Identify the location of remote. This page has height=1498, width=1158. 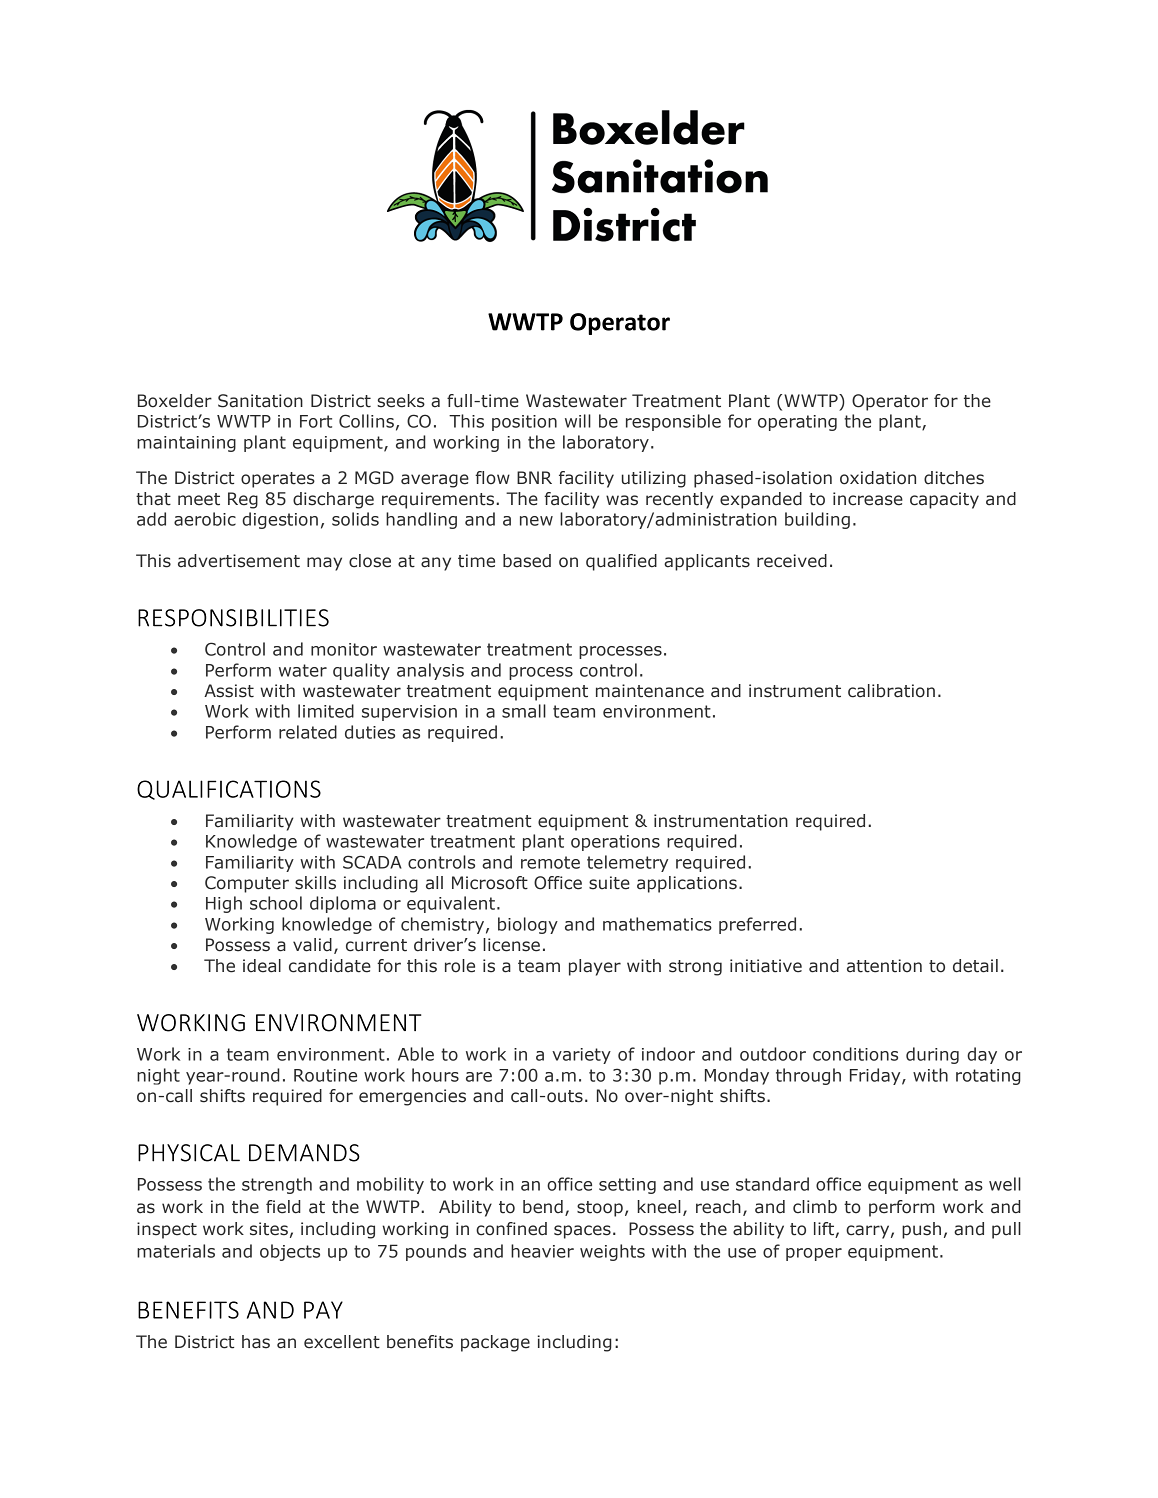
(550, 862).
